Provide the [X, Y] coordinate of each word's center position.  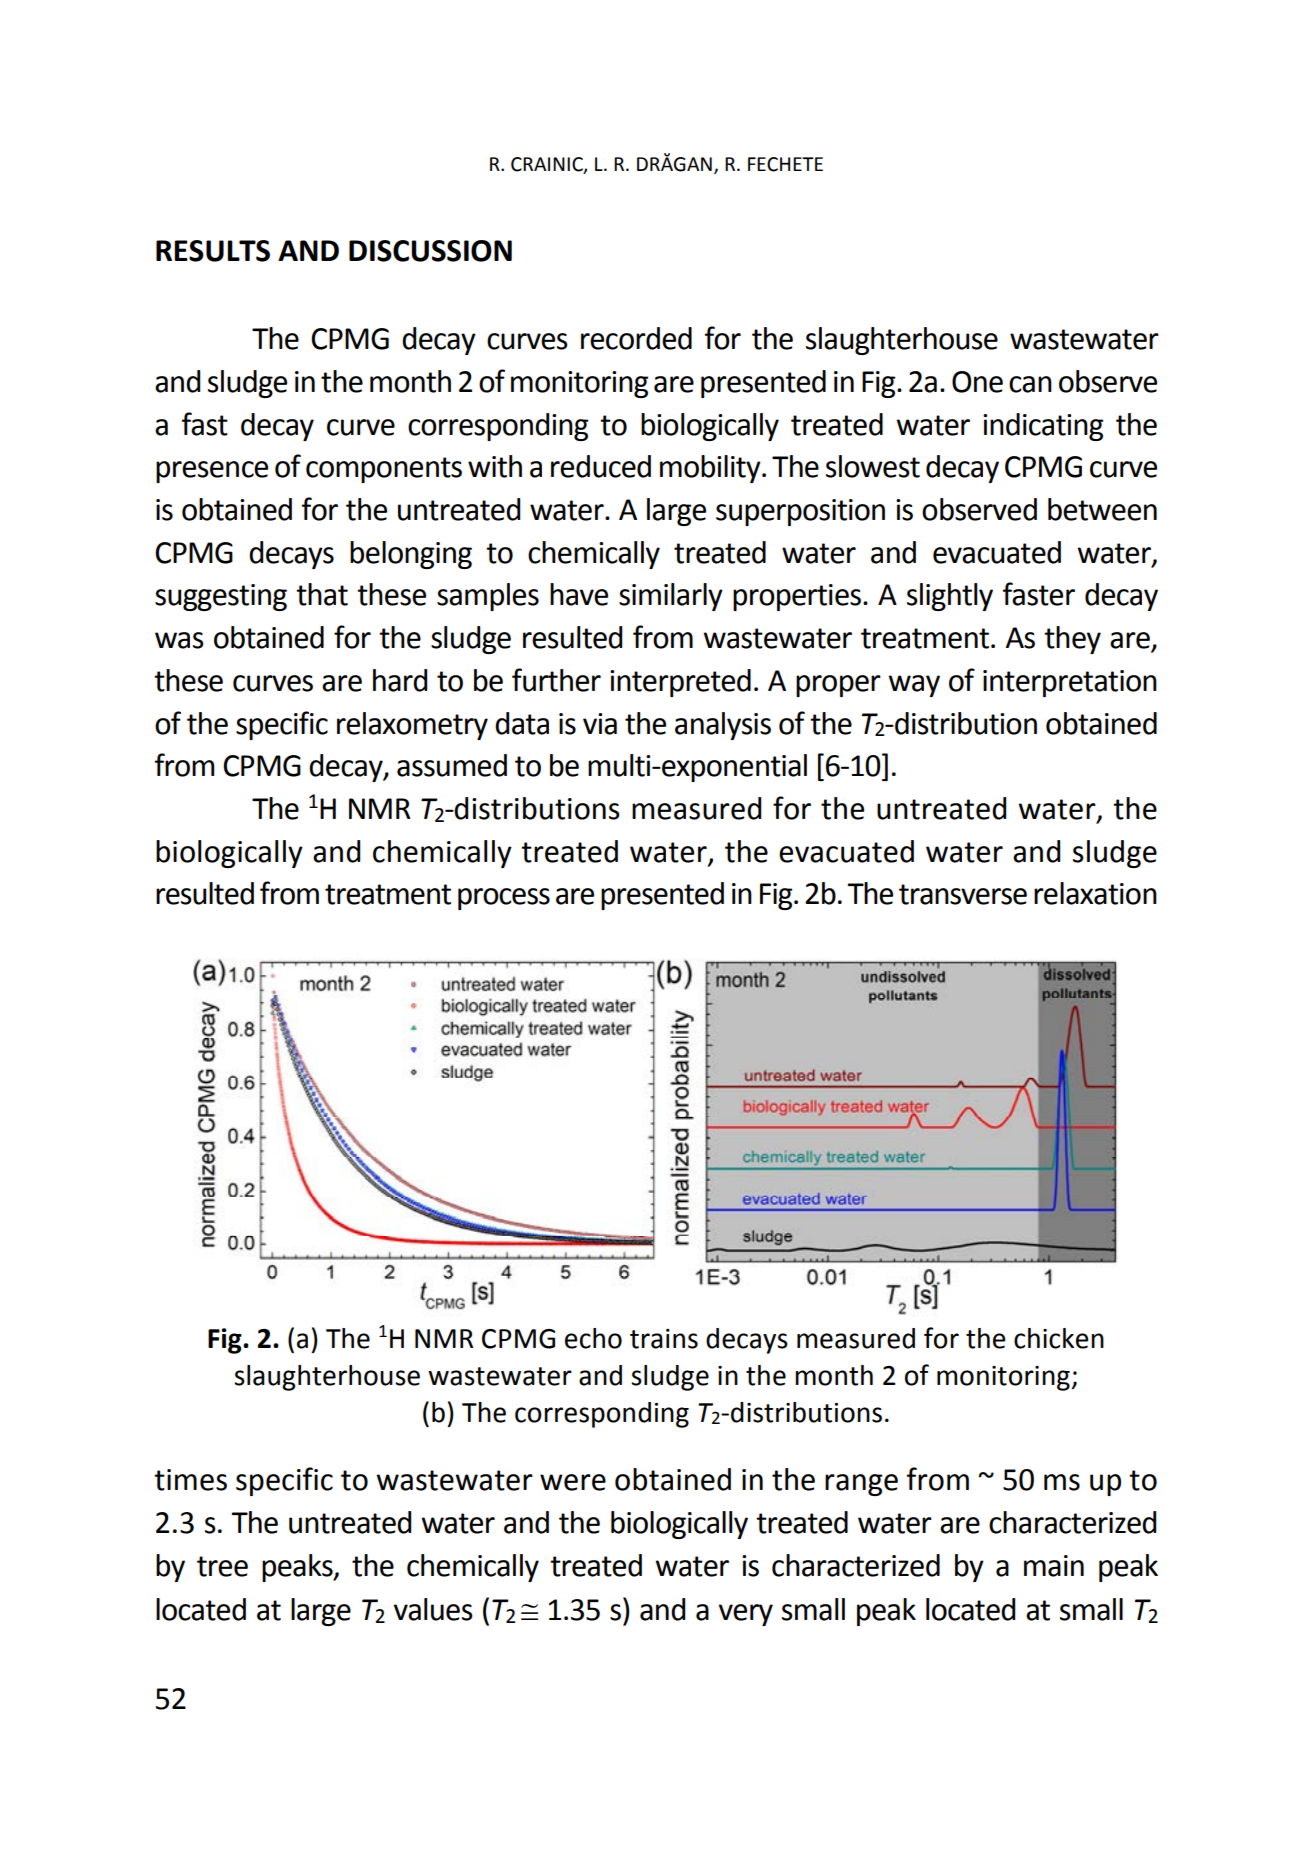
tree [222, 1566]
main [1054, 1566]
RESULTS [213, 251]
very [746, 1615]
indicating [1043, 427]
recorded [636, 338]
